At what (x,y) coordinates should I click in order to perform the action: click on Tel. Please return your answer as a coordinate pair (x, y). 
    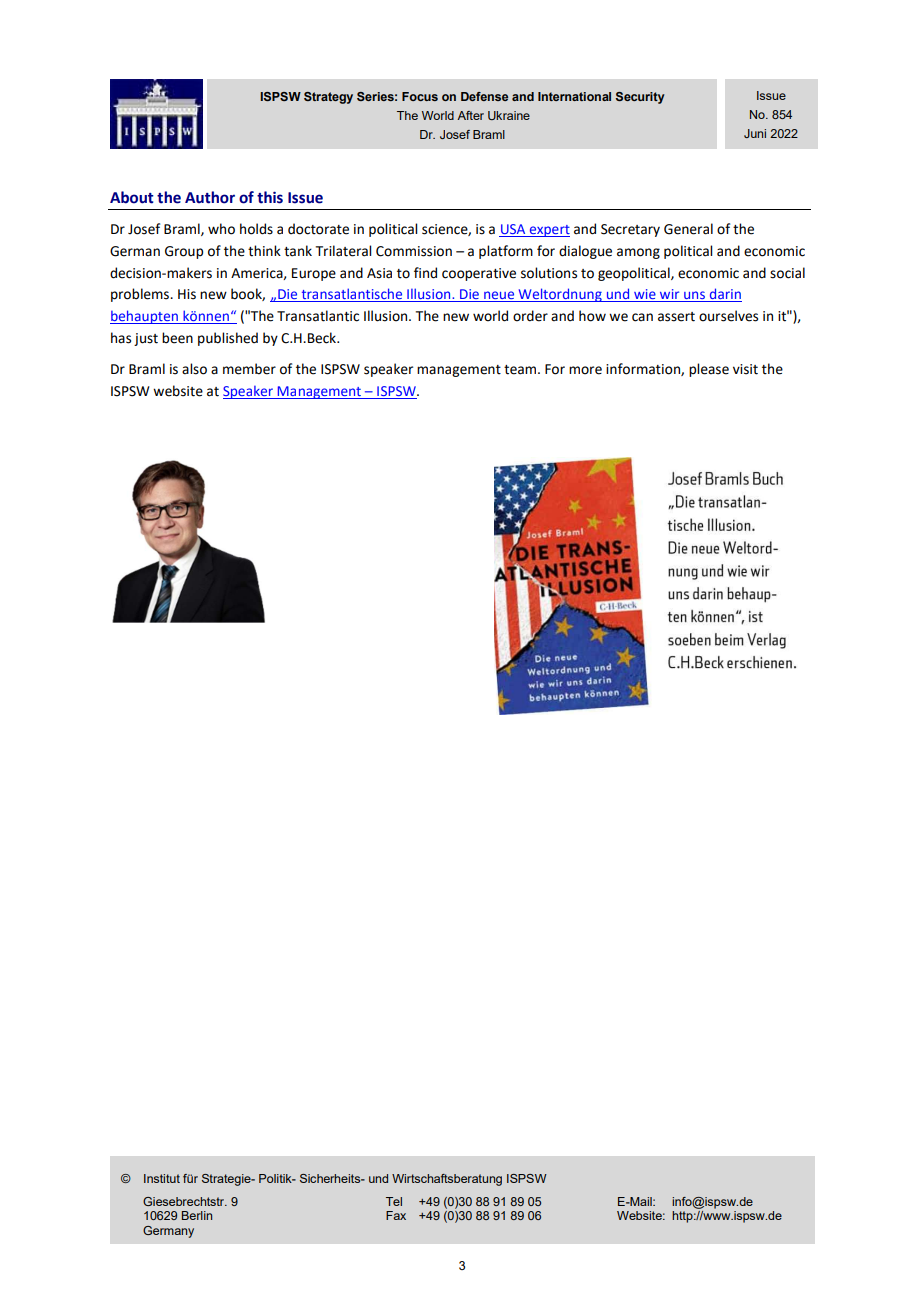
    Looking at the image, I should click on (394, 1201).
